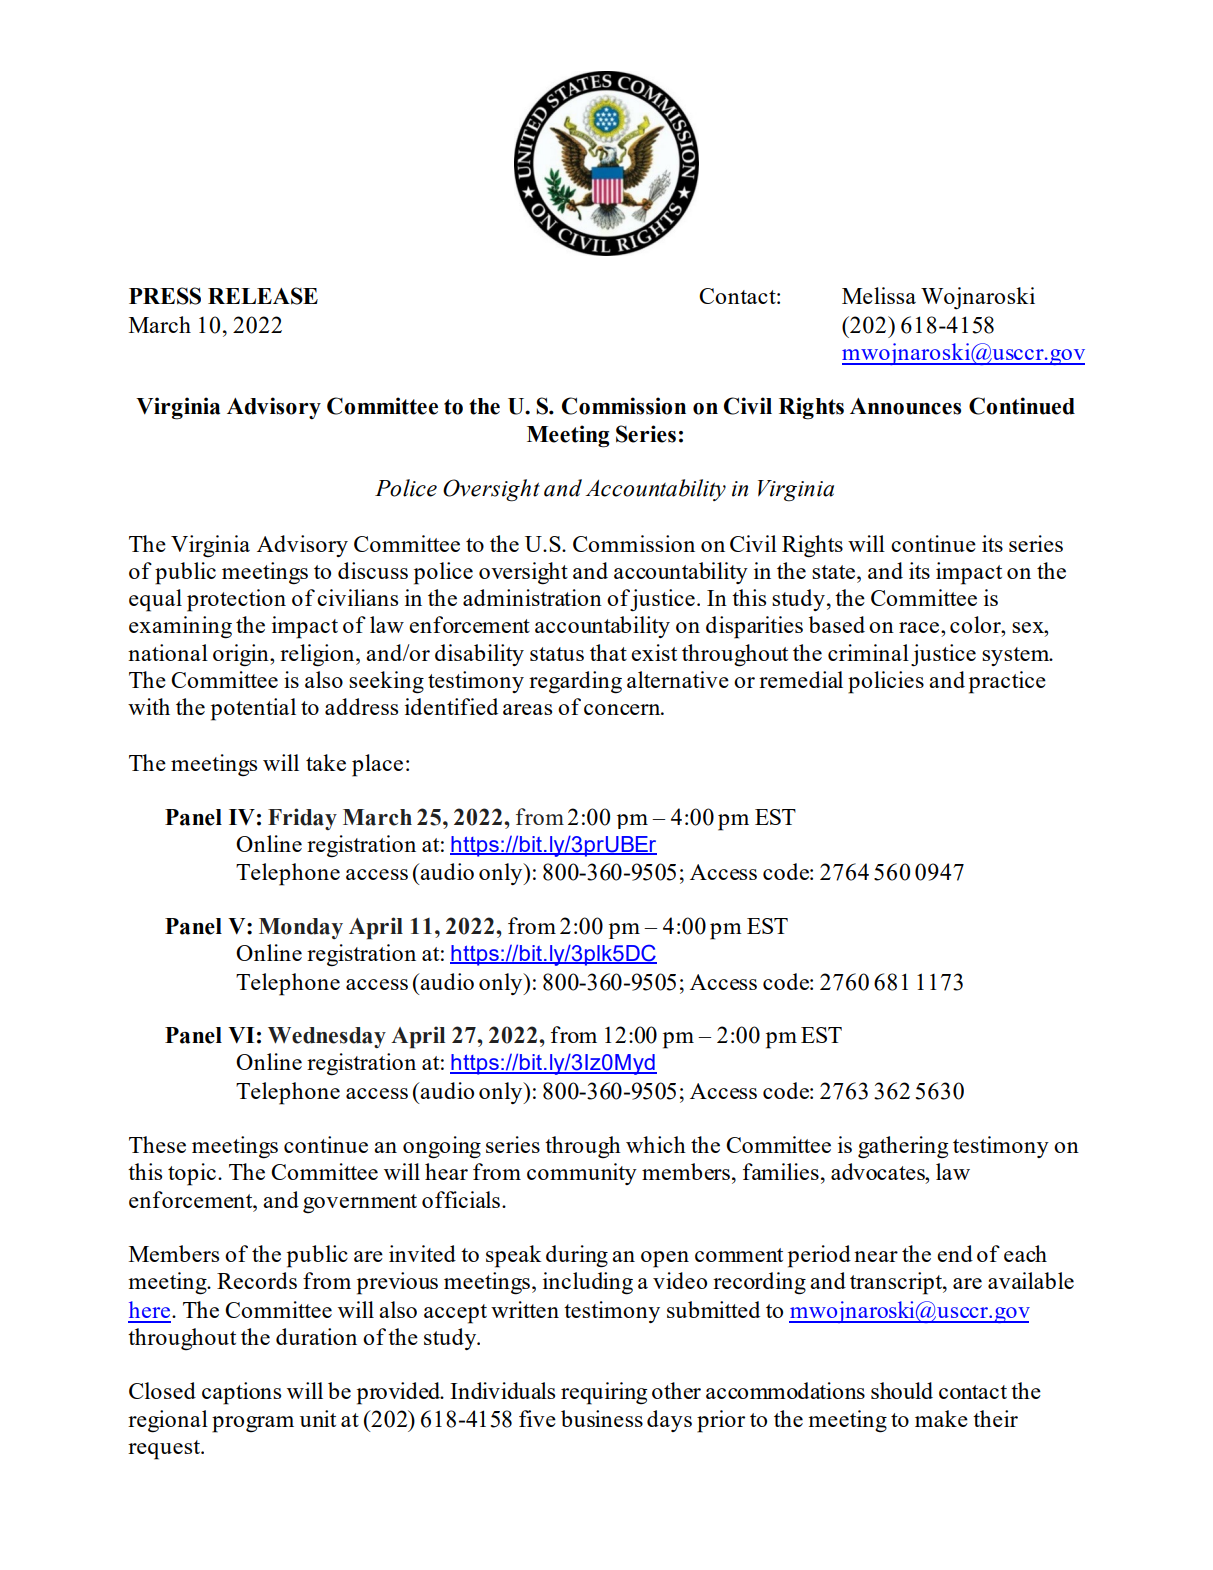 The image size is (1213, 1570). I want to click on Announces, so click(905, 406).
